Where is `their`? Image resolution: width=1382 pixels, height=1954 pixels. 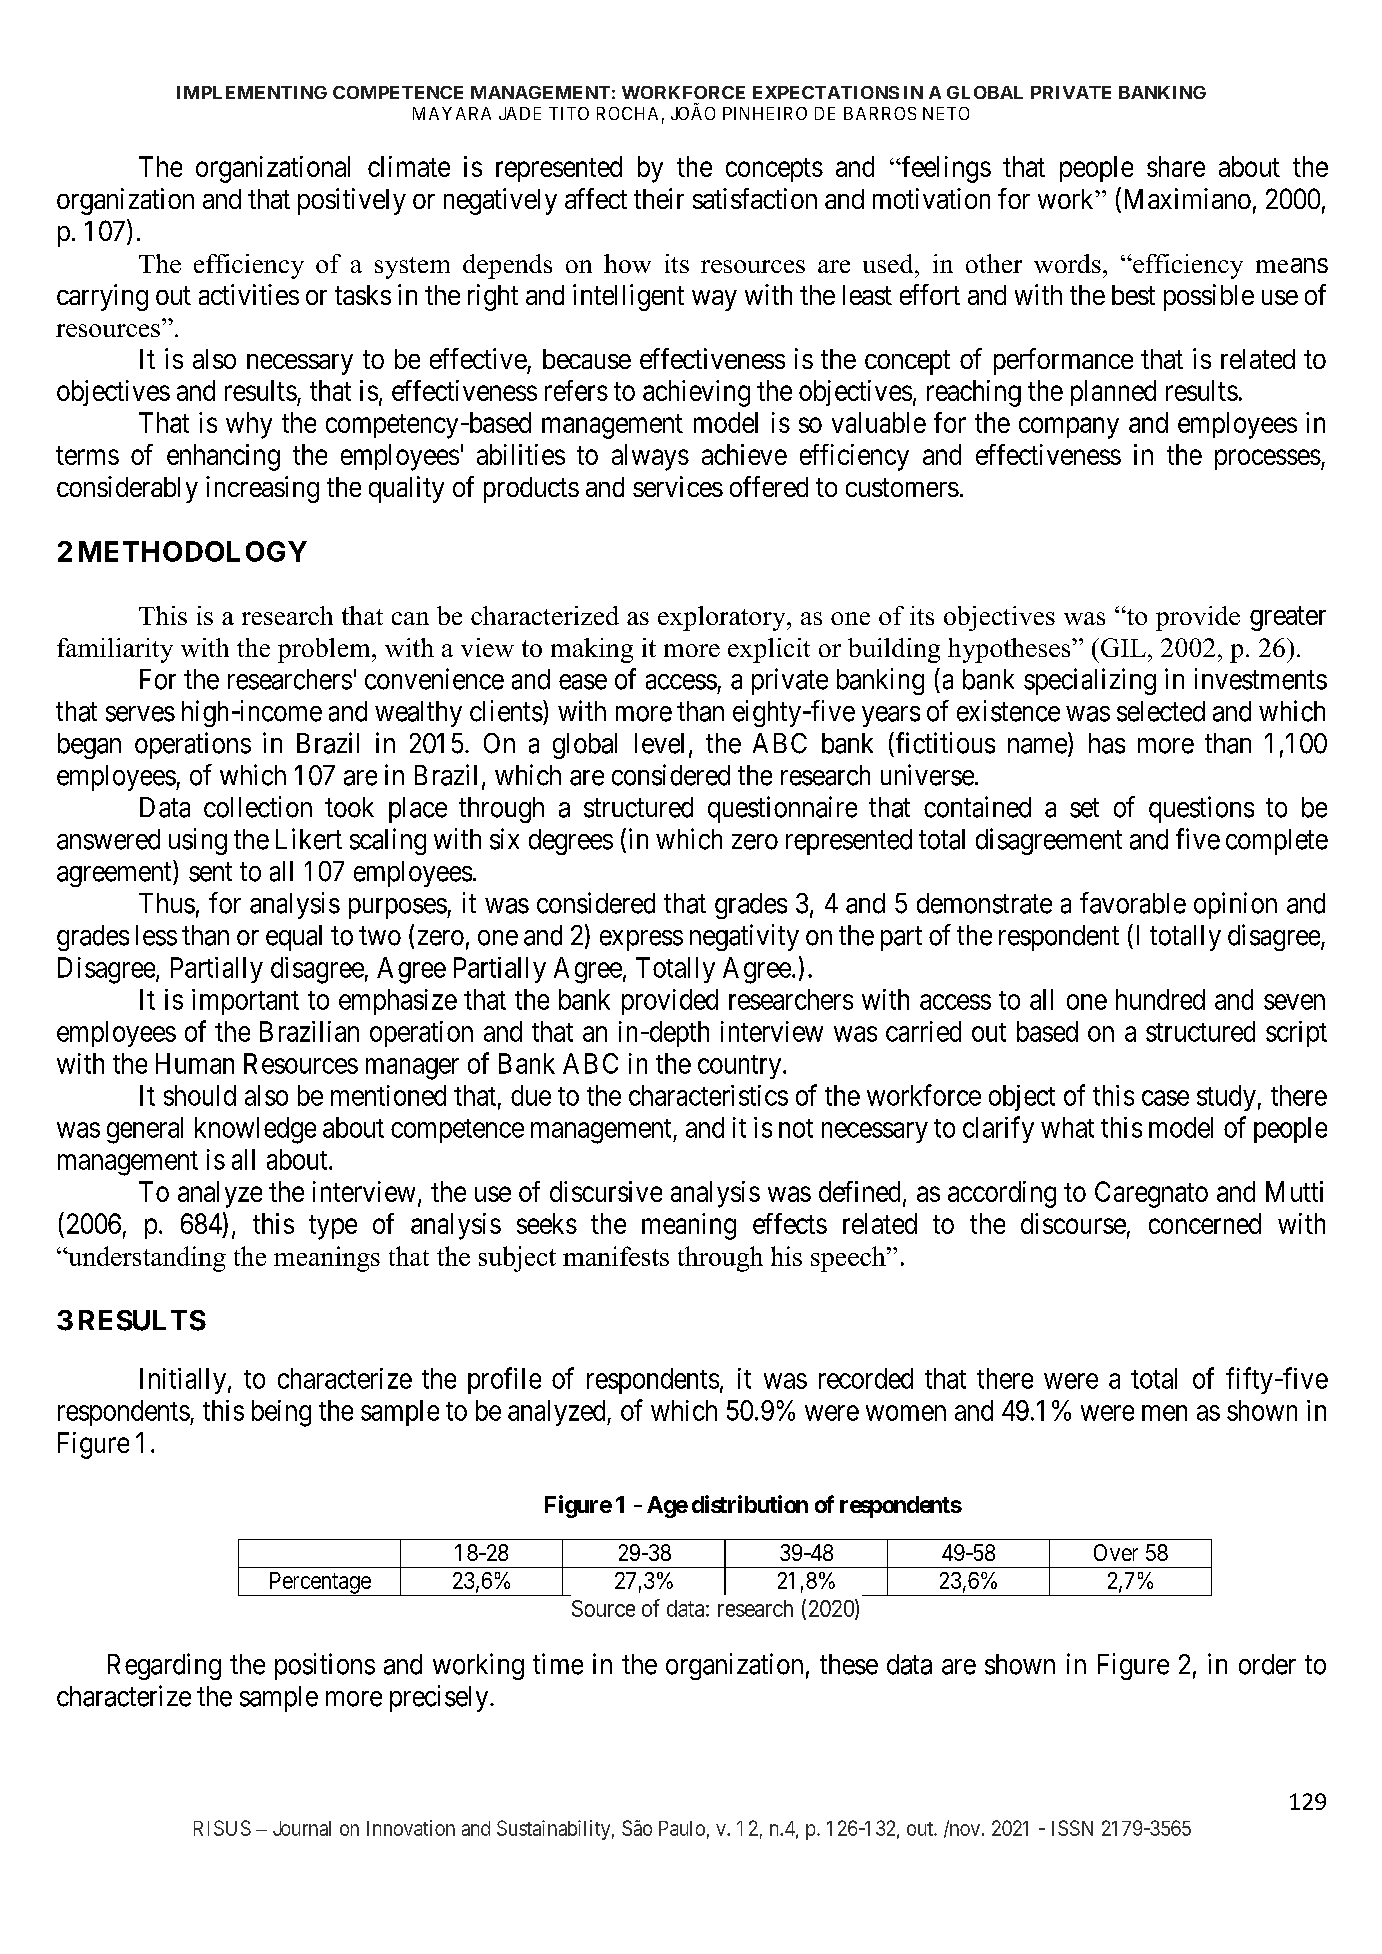
their is located at coordinates (659, 198).
